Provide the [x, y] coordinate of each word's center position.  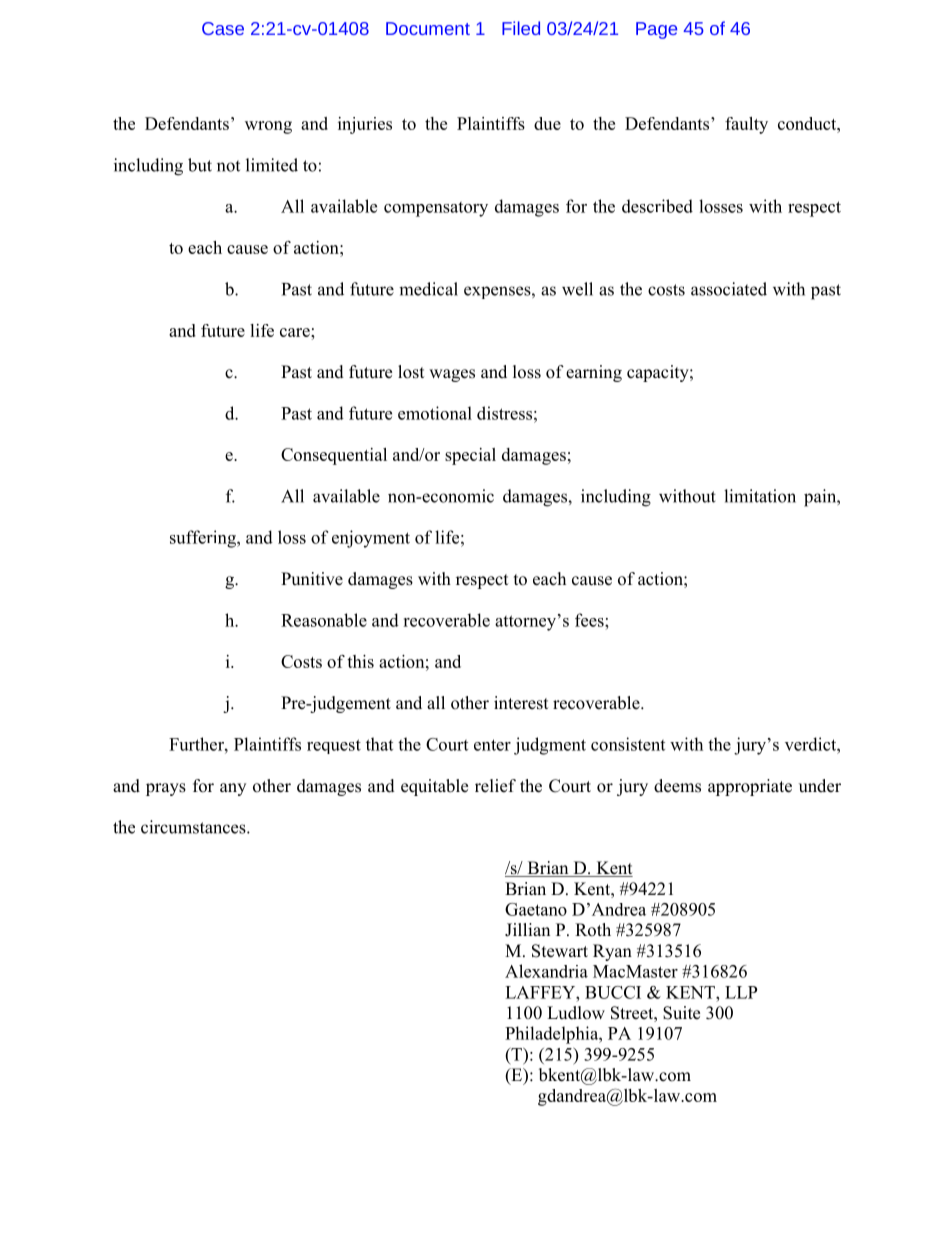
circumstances [194, 827]
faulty [746, 125]
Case [223, 28]
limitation [760, 496]
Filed [521, 28]
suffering [204, 539]
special [470, 456]
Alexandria [546, 971]
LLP [741, 992]
